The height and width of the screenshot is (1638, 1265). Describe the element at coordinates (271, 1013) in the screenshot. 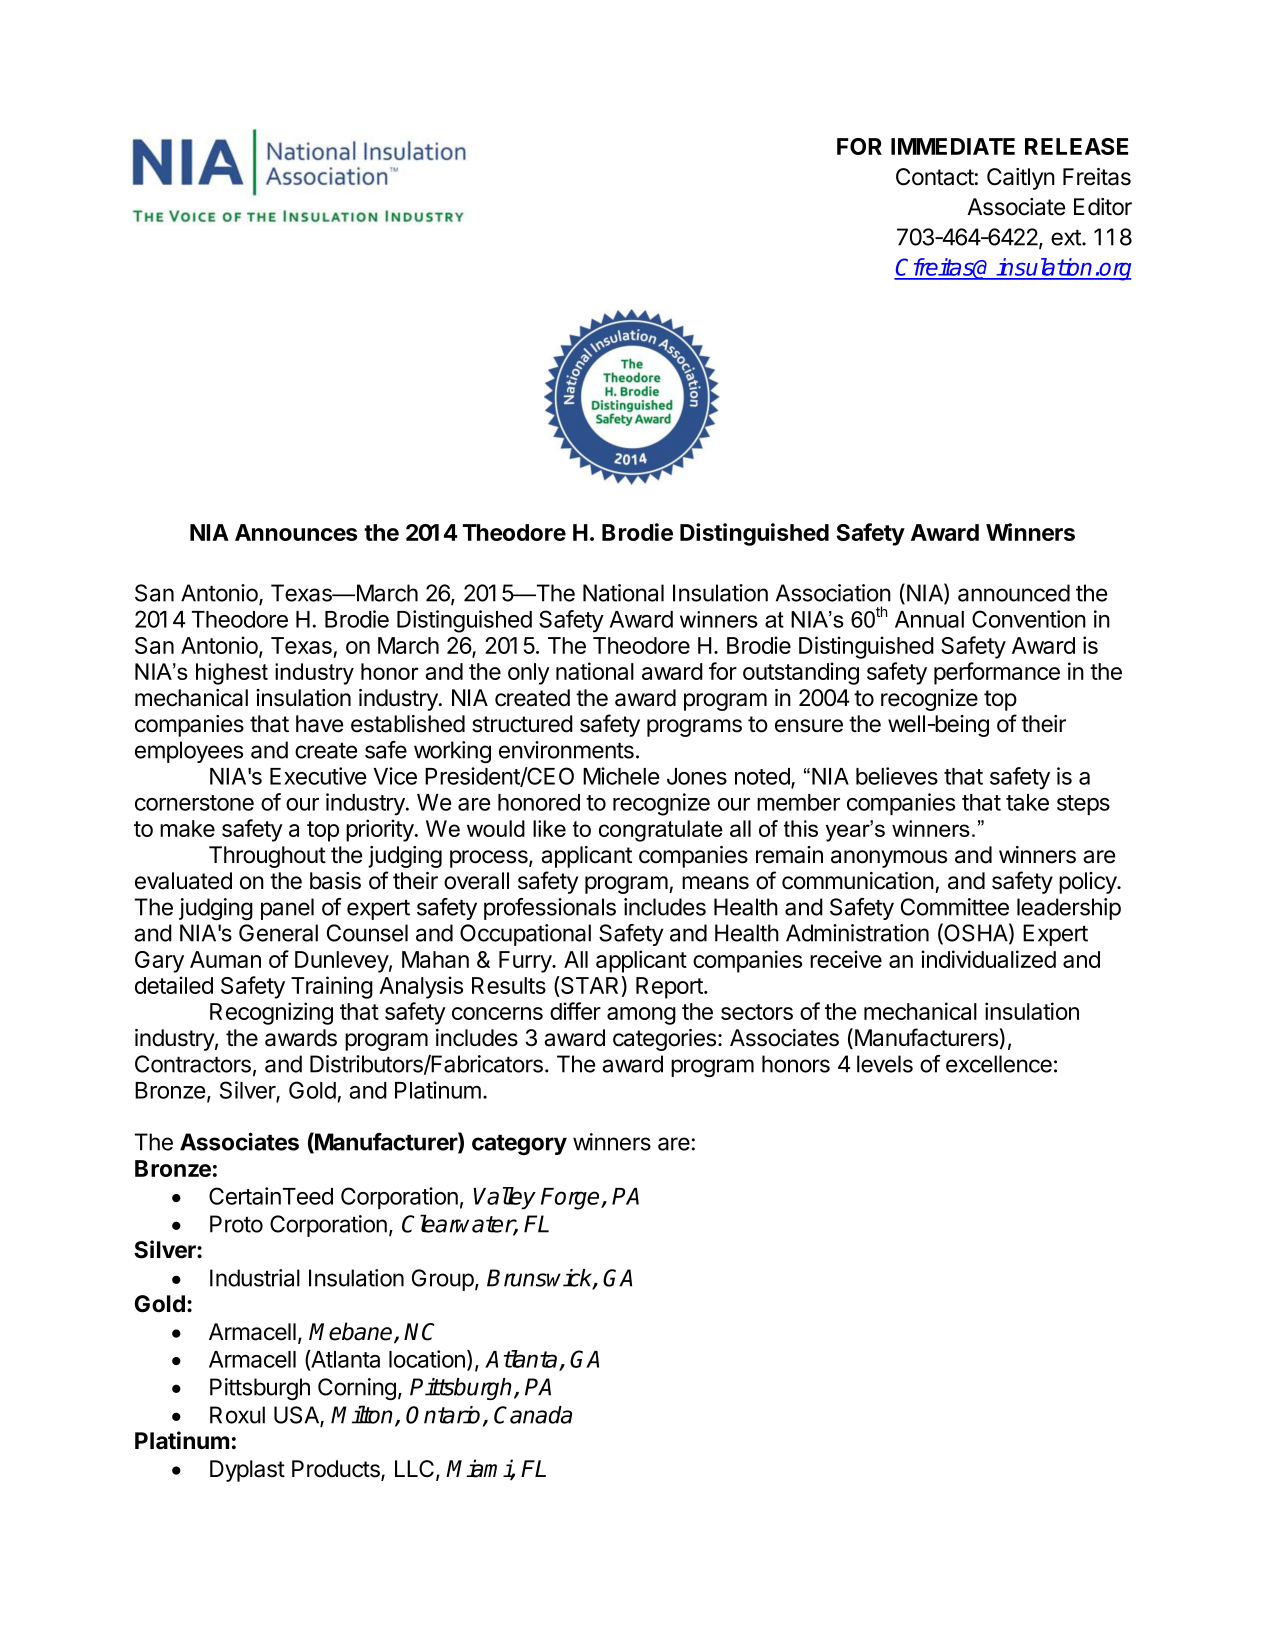

I see `Recognizing` at that location.
